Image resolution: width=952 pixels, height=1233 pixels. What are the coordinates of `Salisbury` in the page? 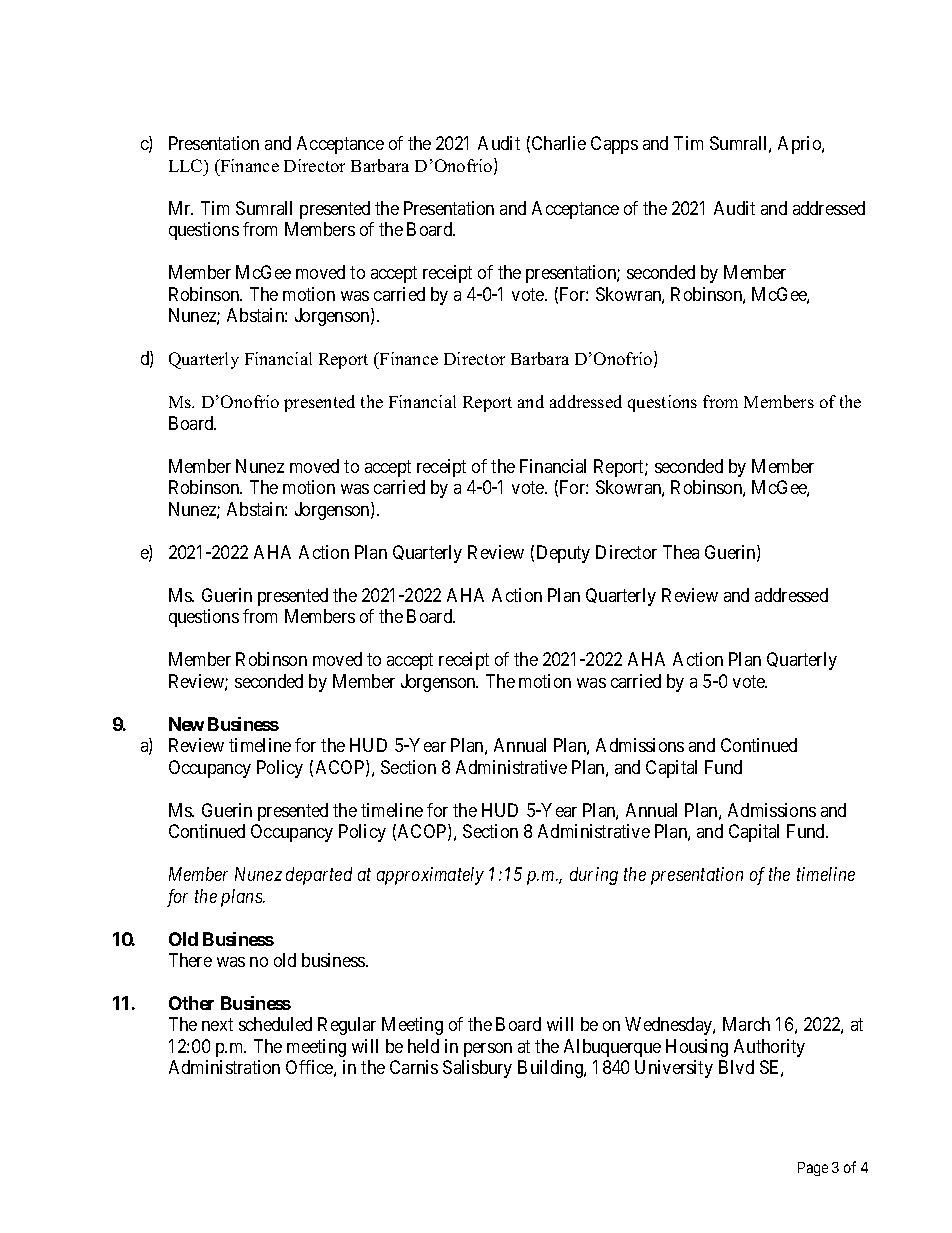 It's located at (477, 1069).
